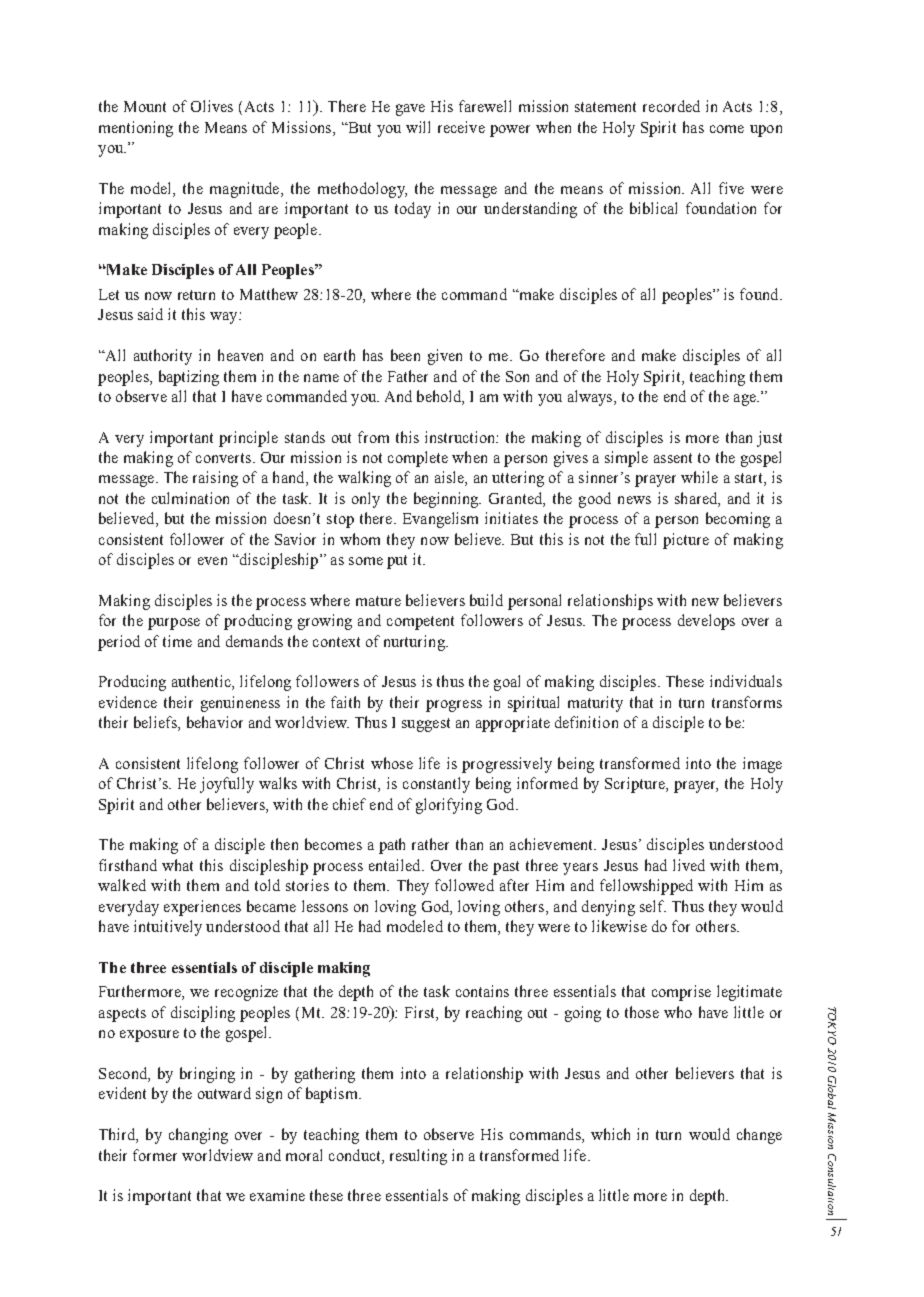  What do you see at coordinates (177, 641) in the image?
I see `time` at bounding box center [177, 641].
